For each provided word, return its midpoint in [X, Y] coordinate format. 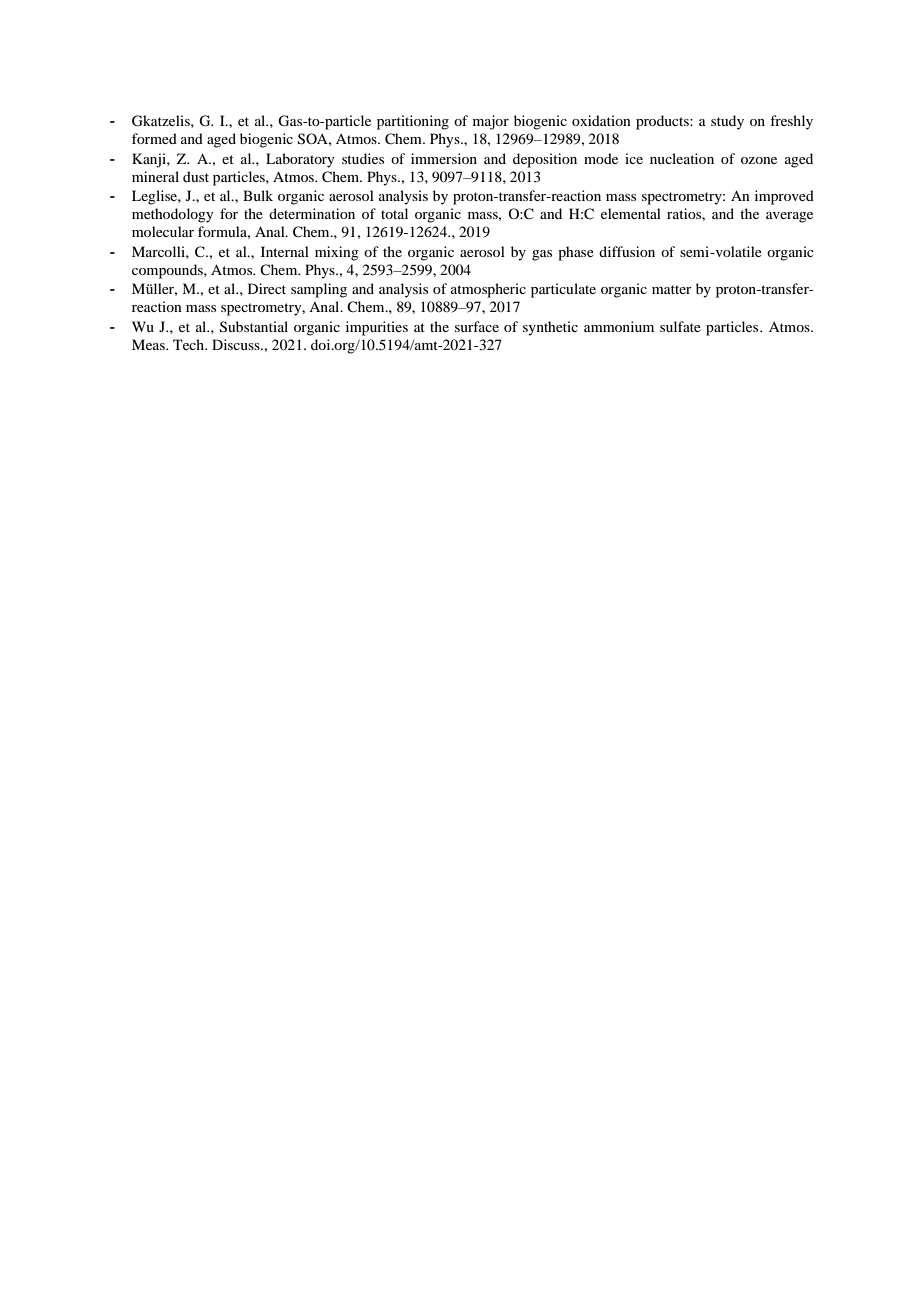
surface [477, 326]
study [727, 122]
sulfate [680, 326]
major [491, 122]
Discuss [237, 344]
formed [154, 138]
